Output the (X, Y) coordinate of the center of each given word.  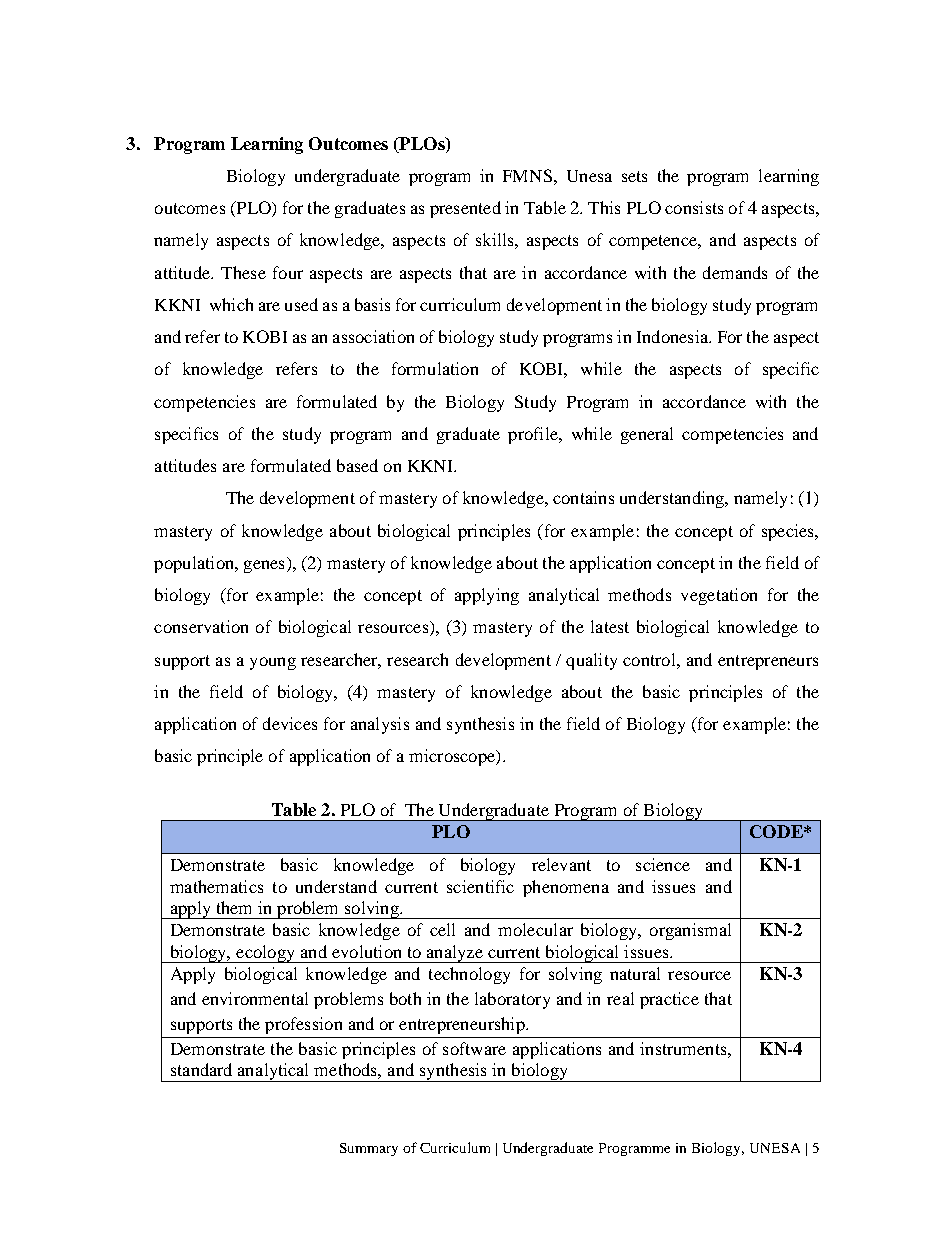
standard (201, 1069)
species (789, 532)
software (474, 1048)
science (663, 864)
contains (583, 497)
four (288, 272)
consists (694, 207)
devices (290, 723)
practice (669, 1000)
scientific (480, 886)
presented (465, 209)
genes (264, 566)
